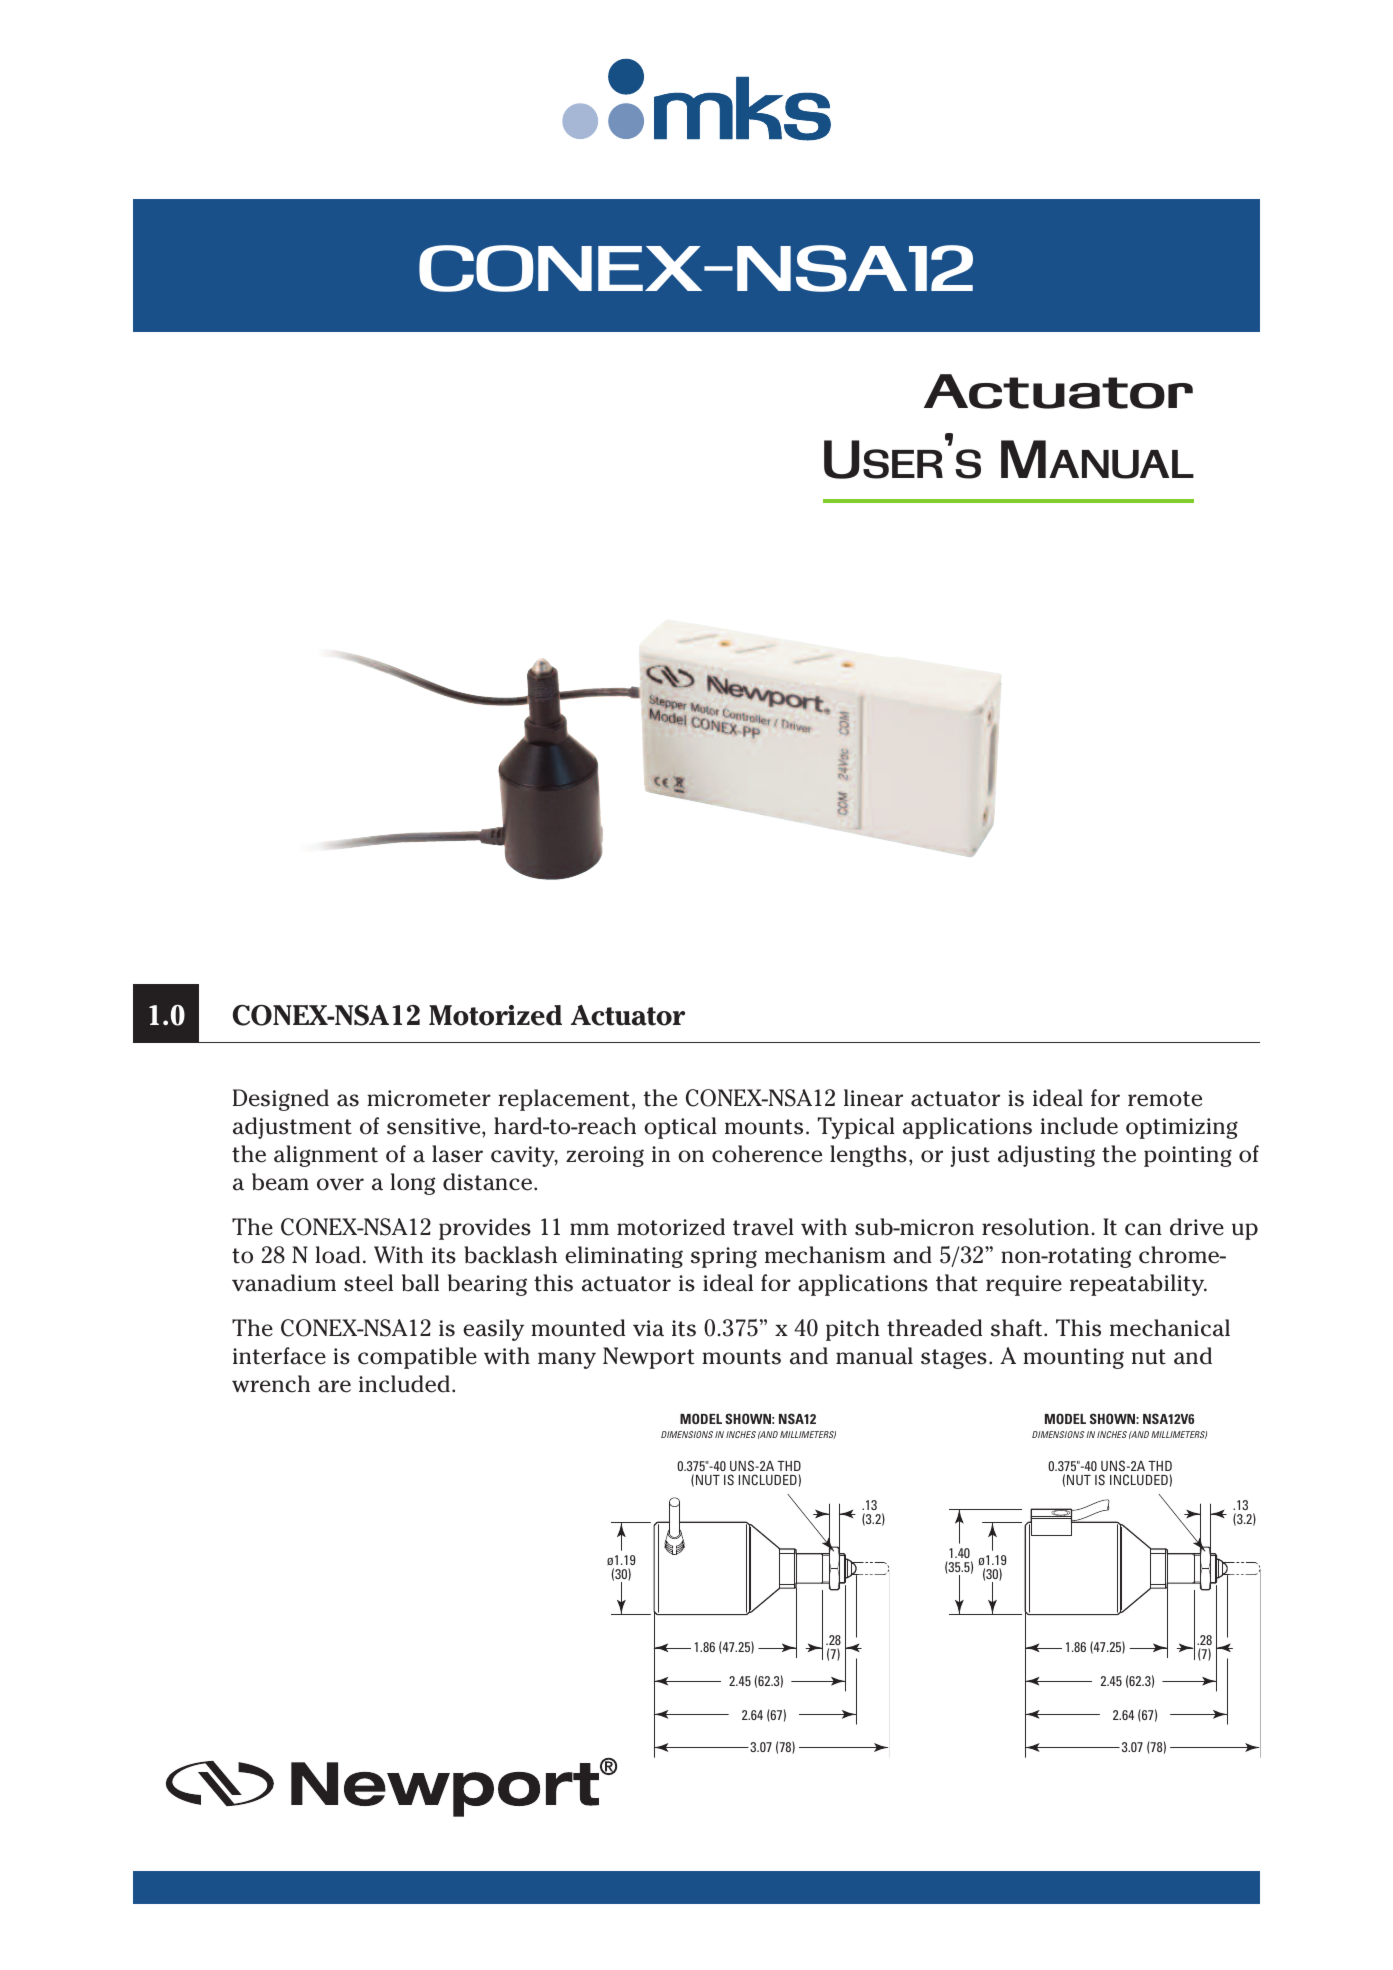 The height and width of the screenshot is (1970, 1393). I want to click on mounting, so click(1073, 1358).
